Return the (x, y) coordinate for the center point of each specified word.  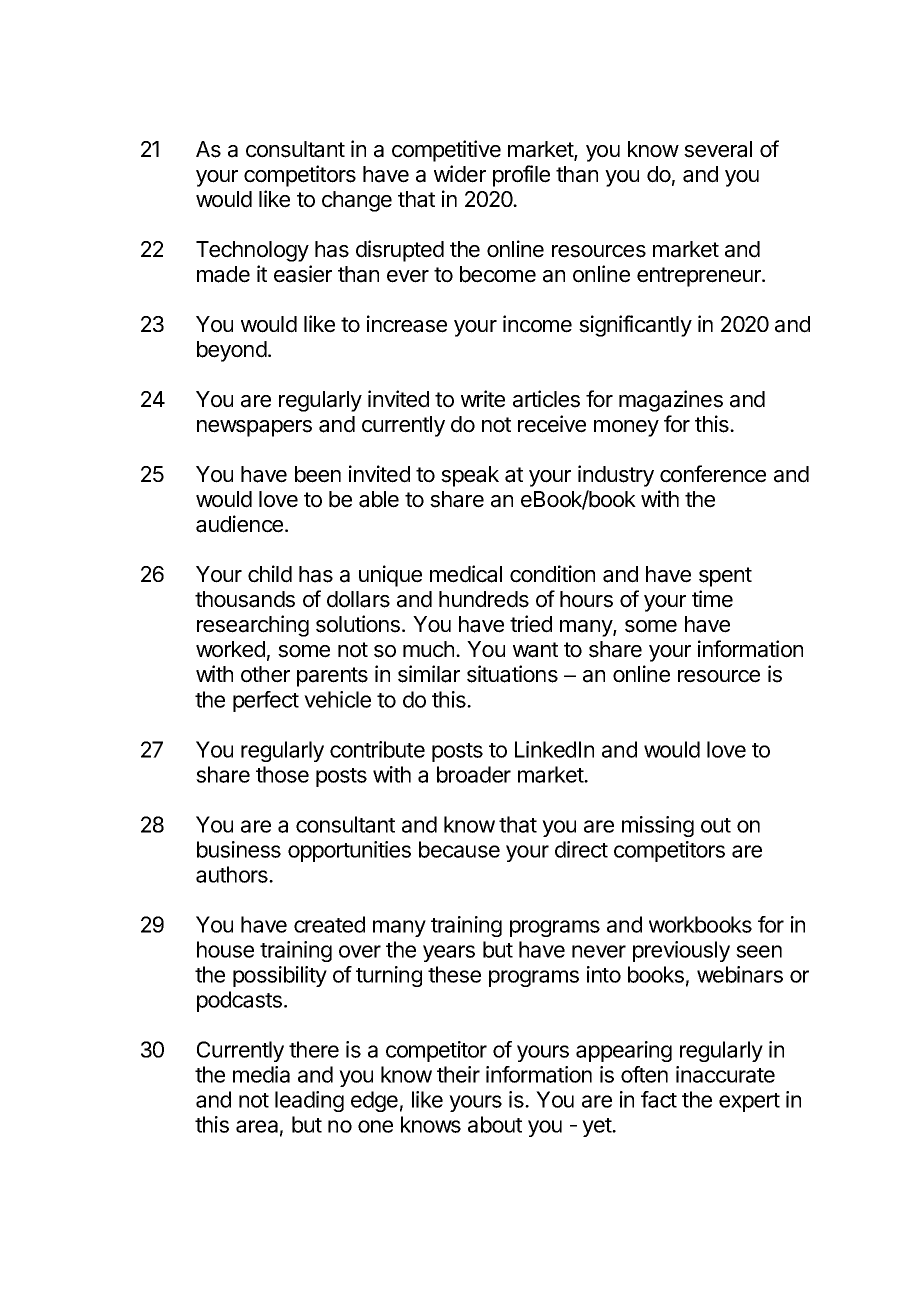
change (357, 201)
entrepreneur (700, 277)
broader (474, 774)
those (282, 774)
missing (658, 826)
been (318, 474)
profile (521, 176)
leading (309, 1101)
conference (713, 474)
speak (470, 476)
